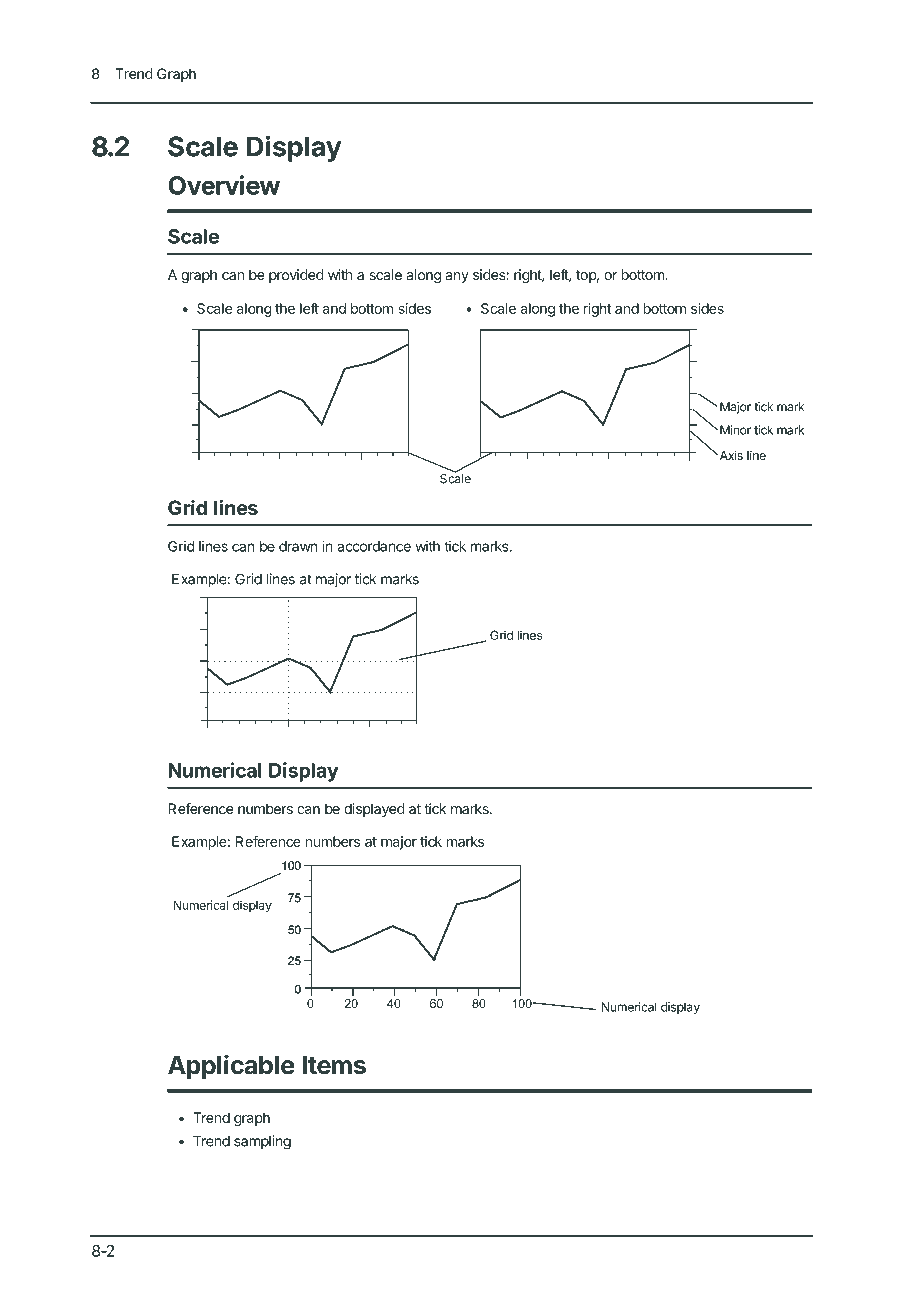 This screenshot has height=1307, width=924. I want to click on Items, so click(334, 1065).
